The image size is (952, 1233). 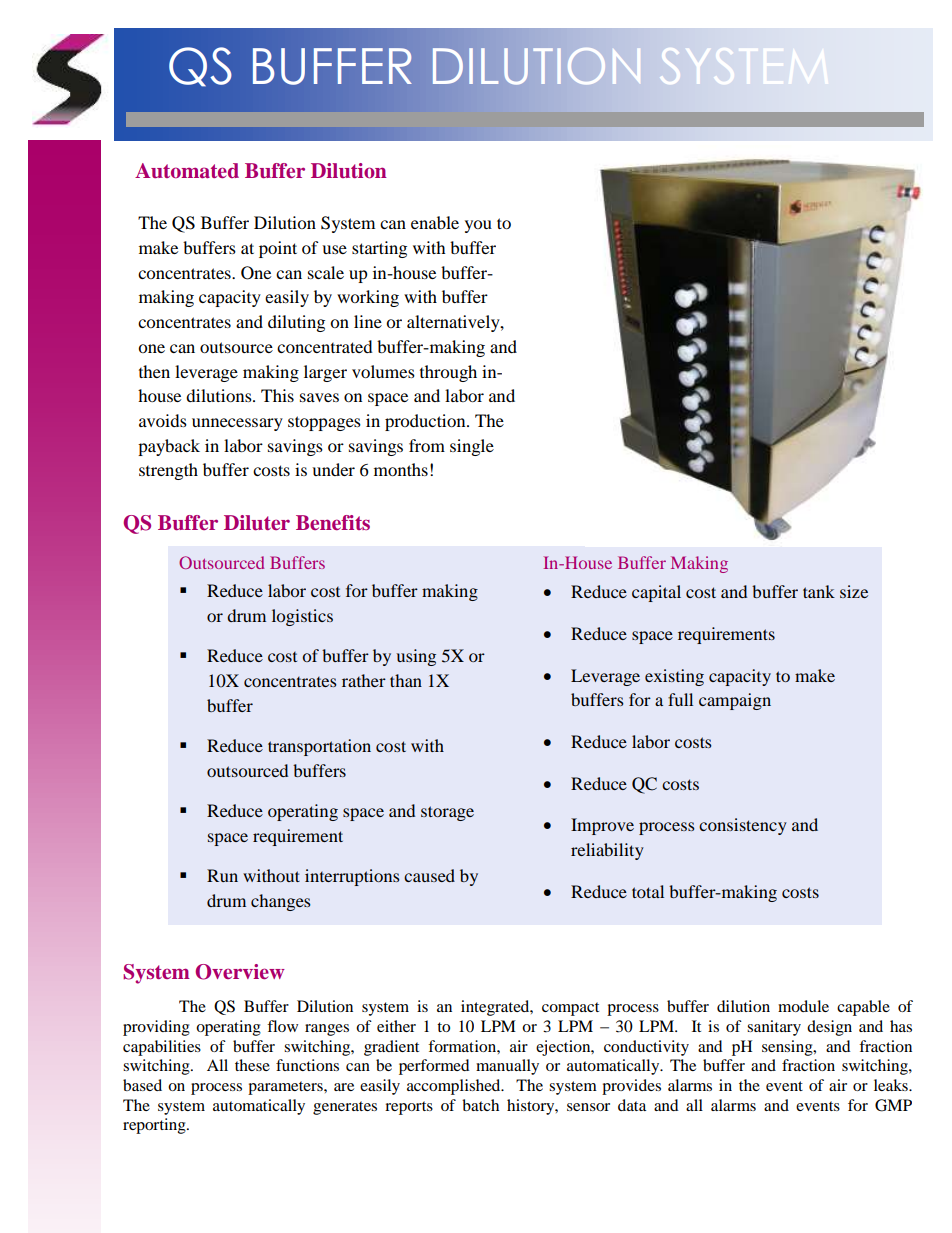 I want to click on single, so click(x=472, y=447).
